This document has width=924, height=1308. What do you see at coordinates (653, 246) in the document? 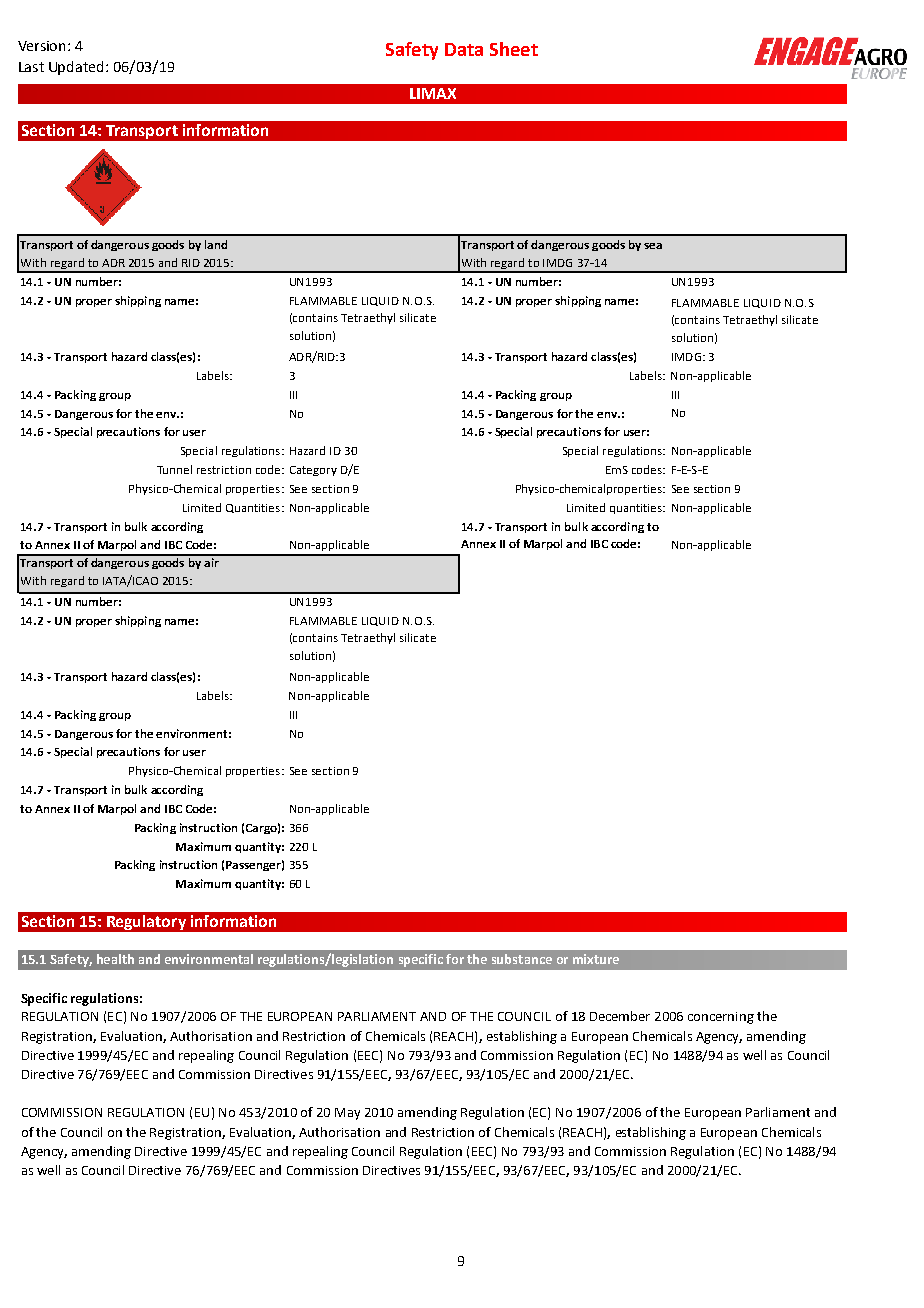
I see `sea` at bounding box center [653, 246].
